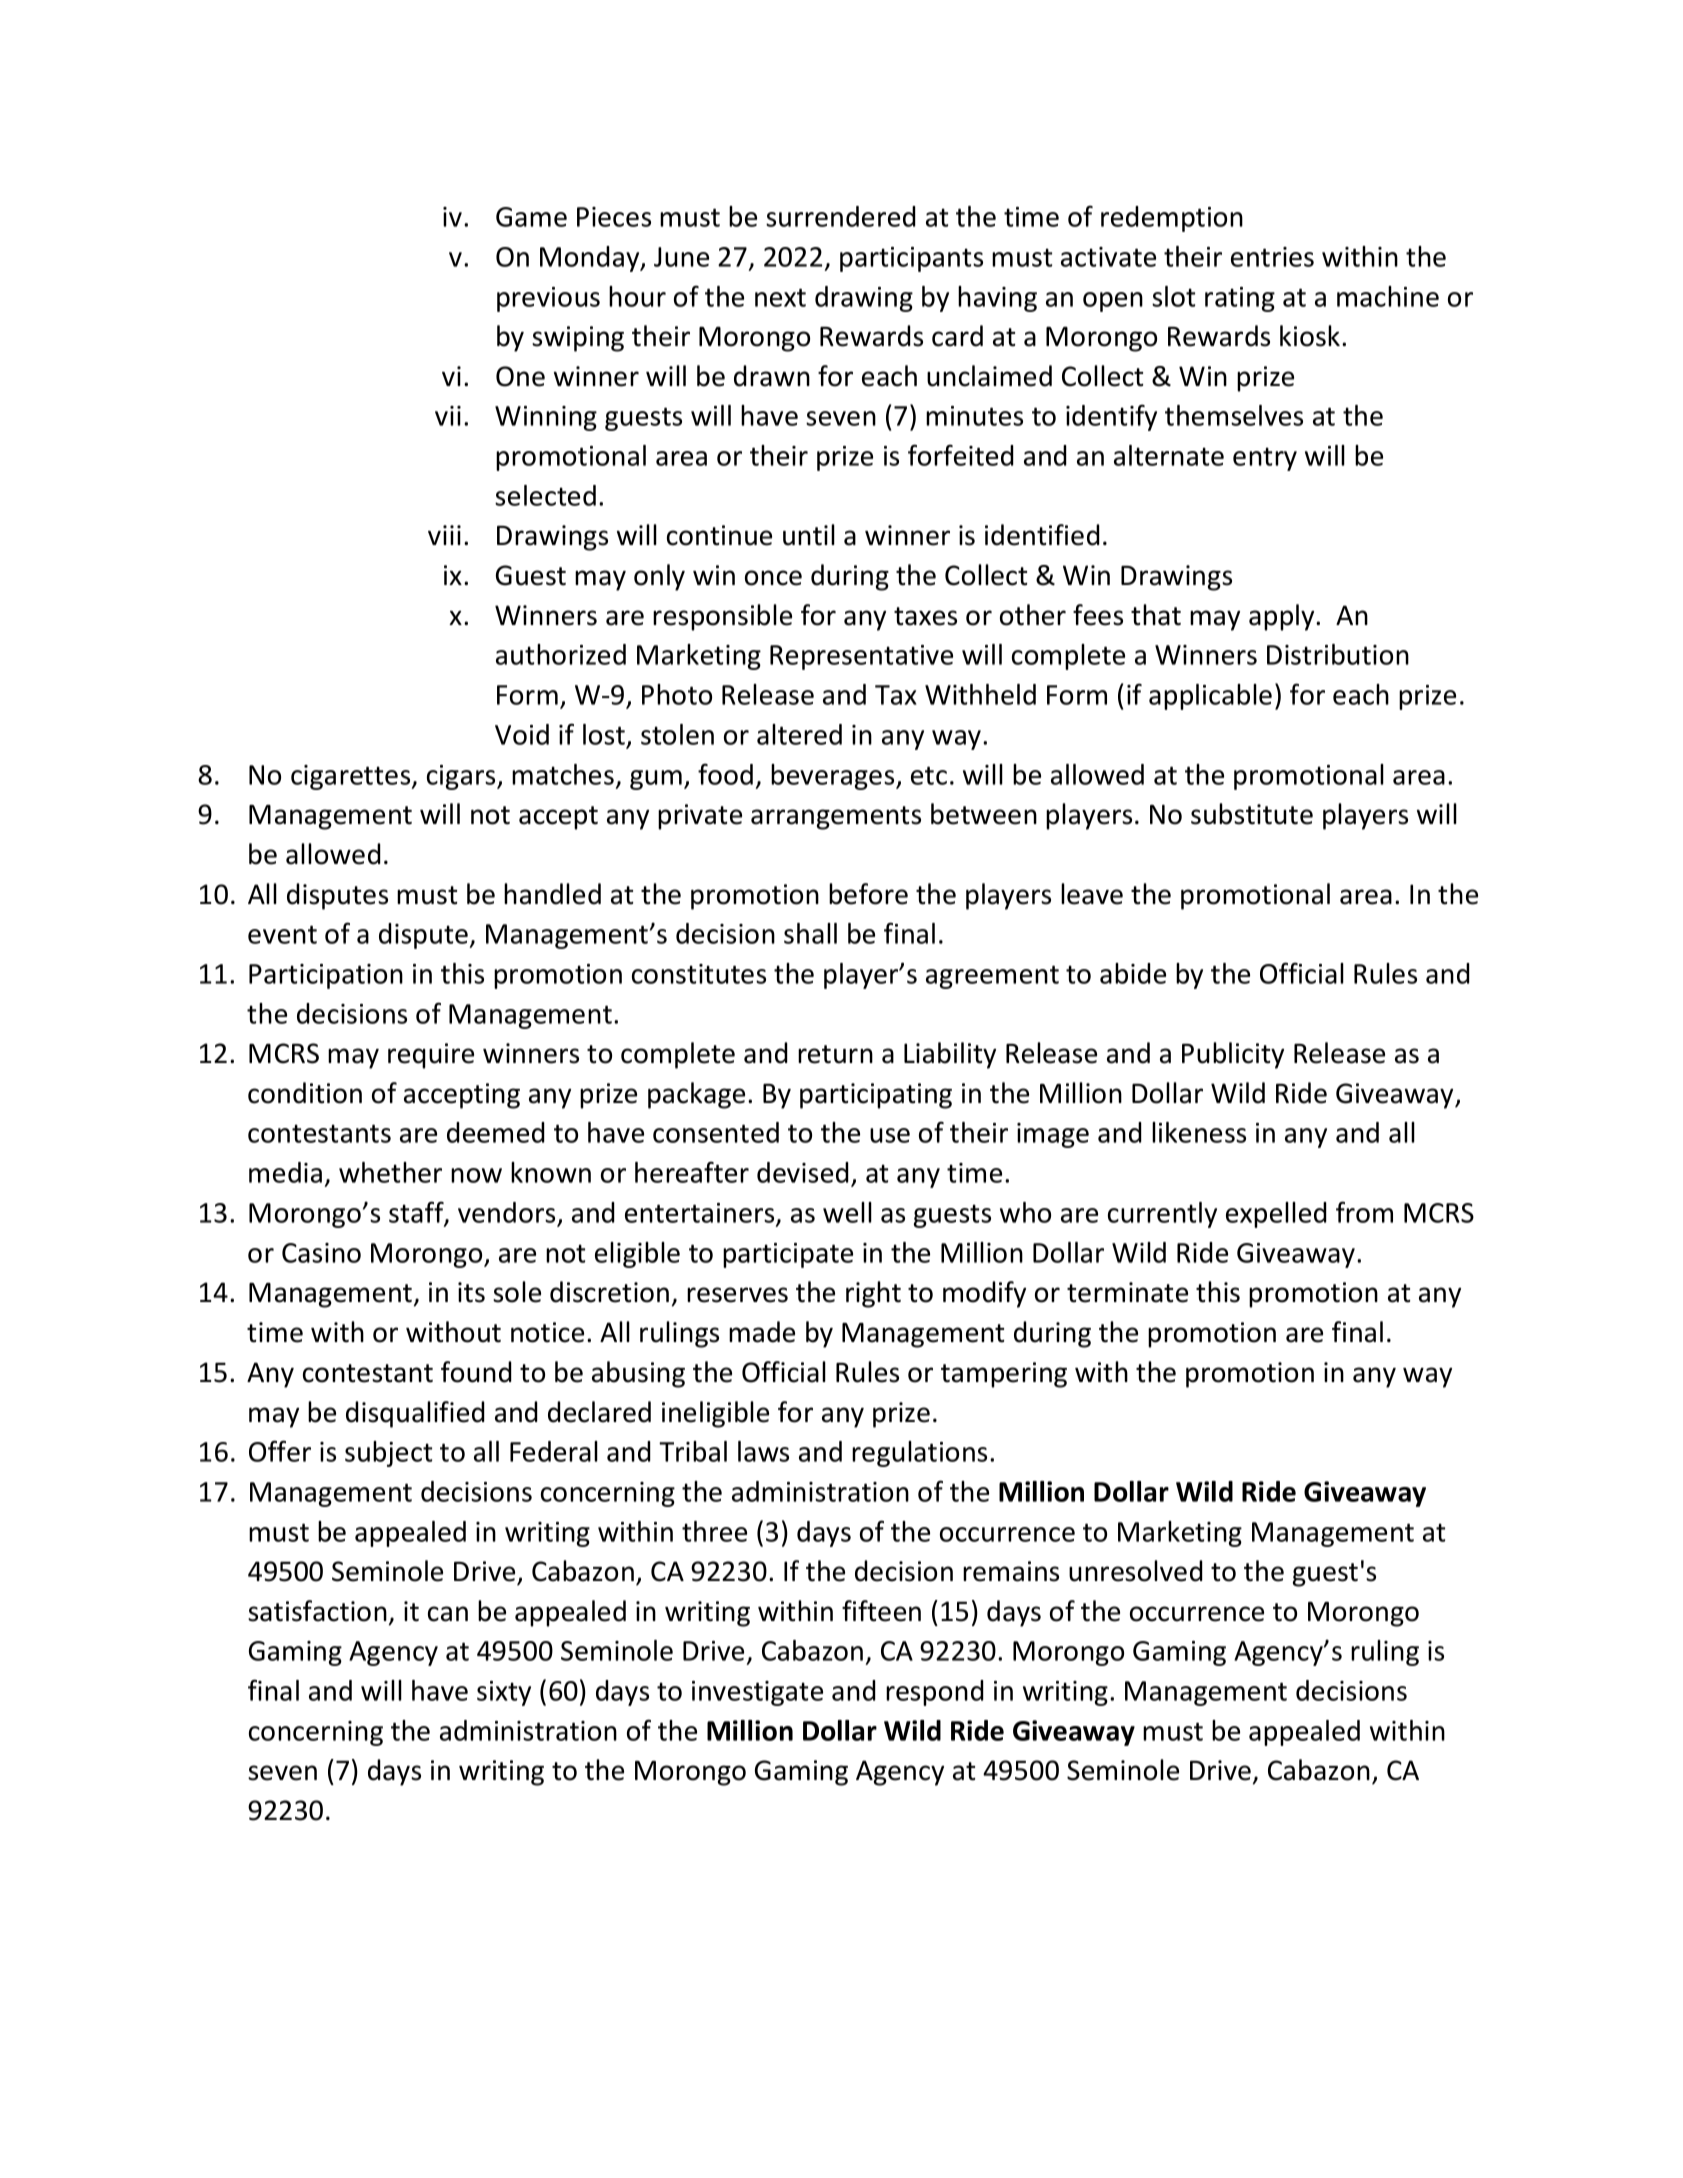  What do you see at coordinates (1133, 973) in the screenshot?
I see `abide` at bounding box center [1133, 973].
